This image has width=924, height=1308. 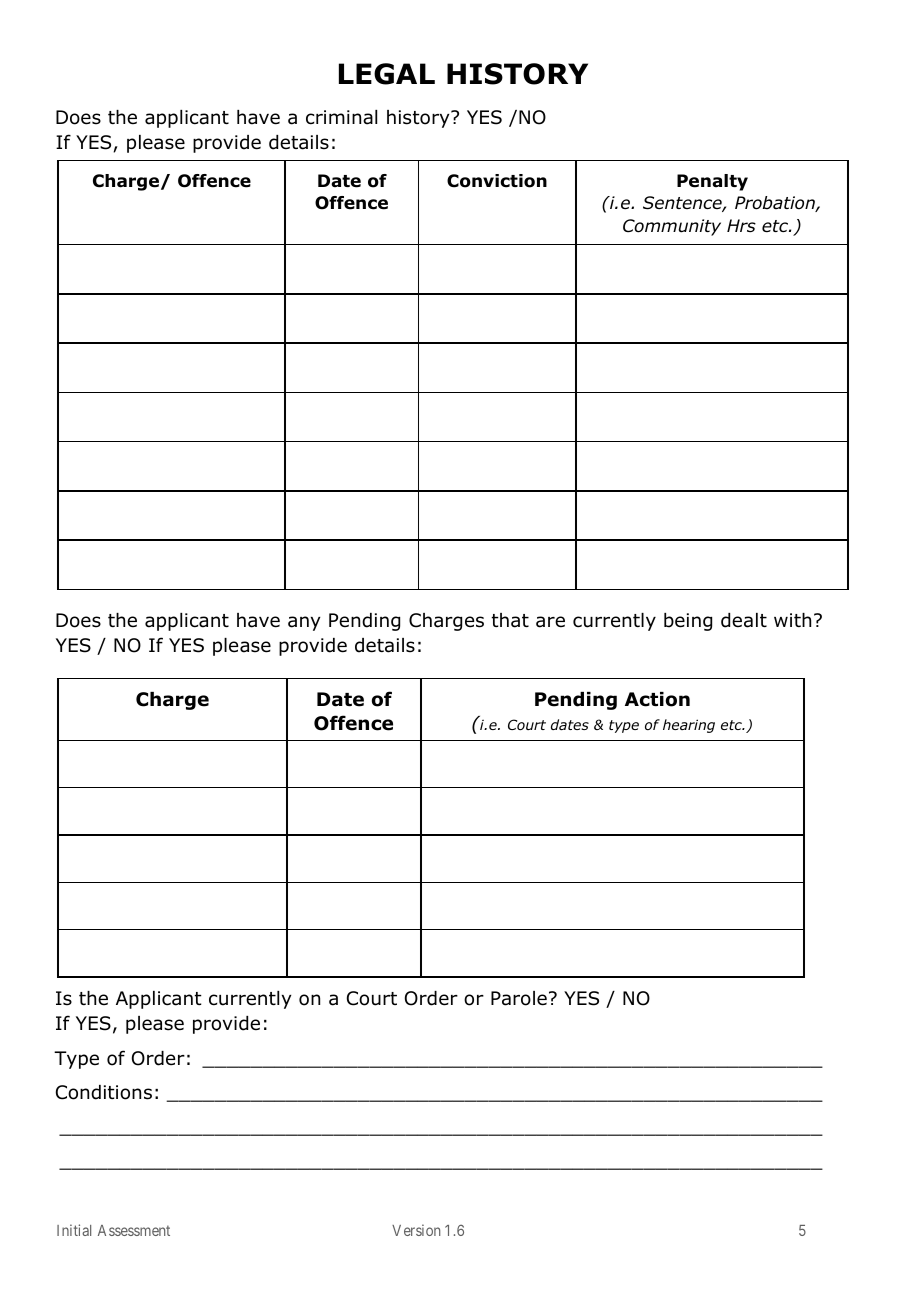 I want to click on that, so click(x=510, y=620).
